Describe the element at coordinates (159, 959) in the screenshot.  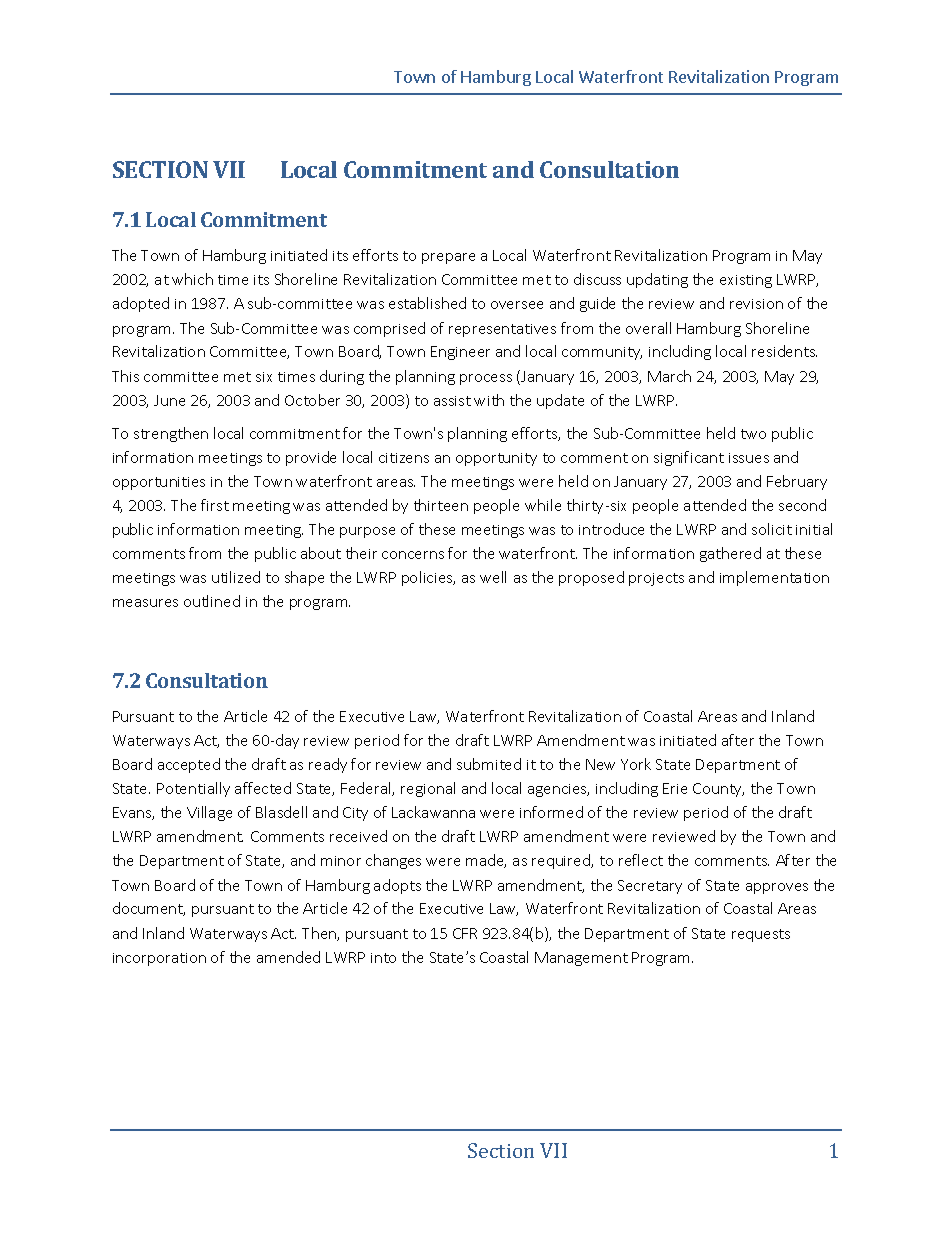
I see `incorporation` at that location.
